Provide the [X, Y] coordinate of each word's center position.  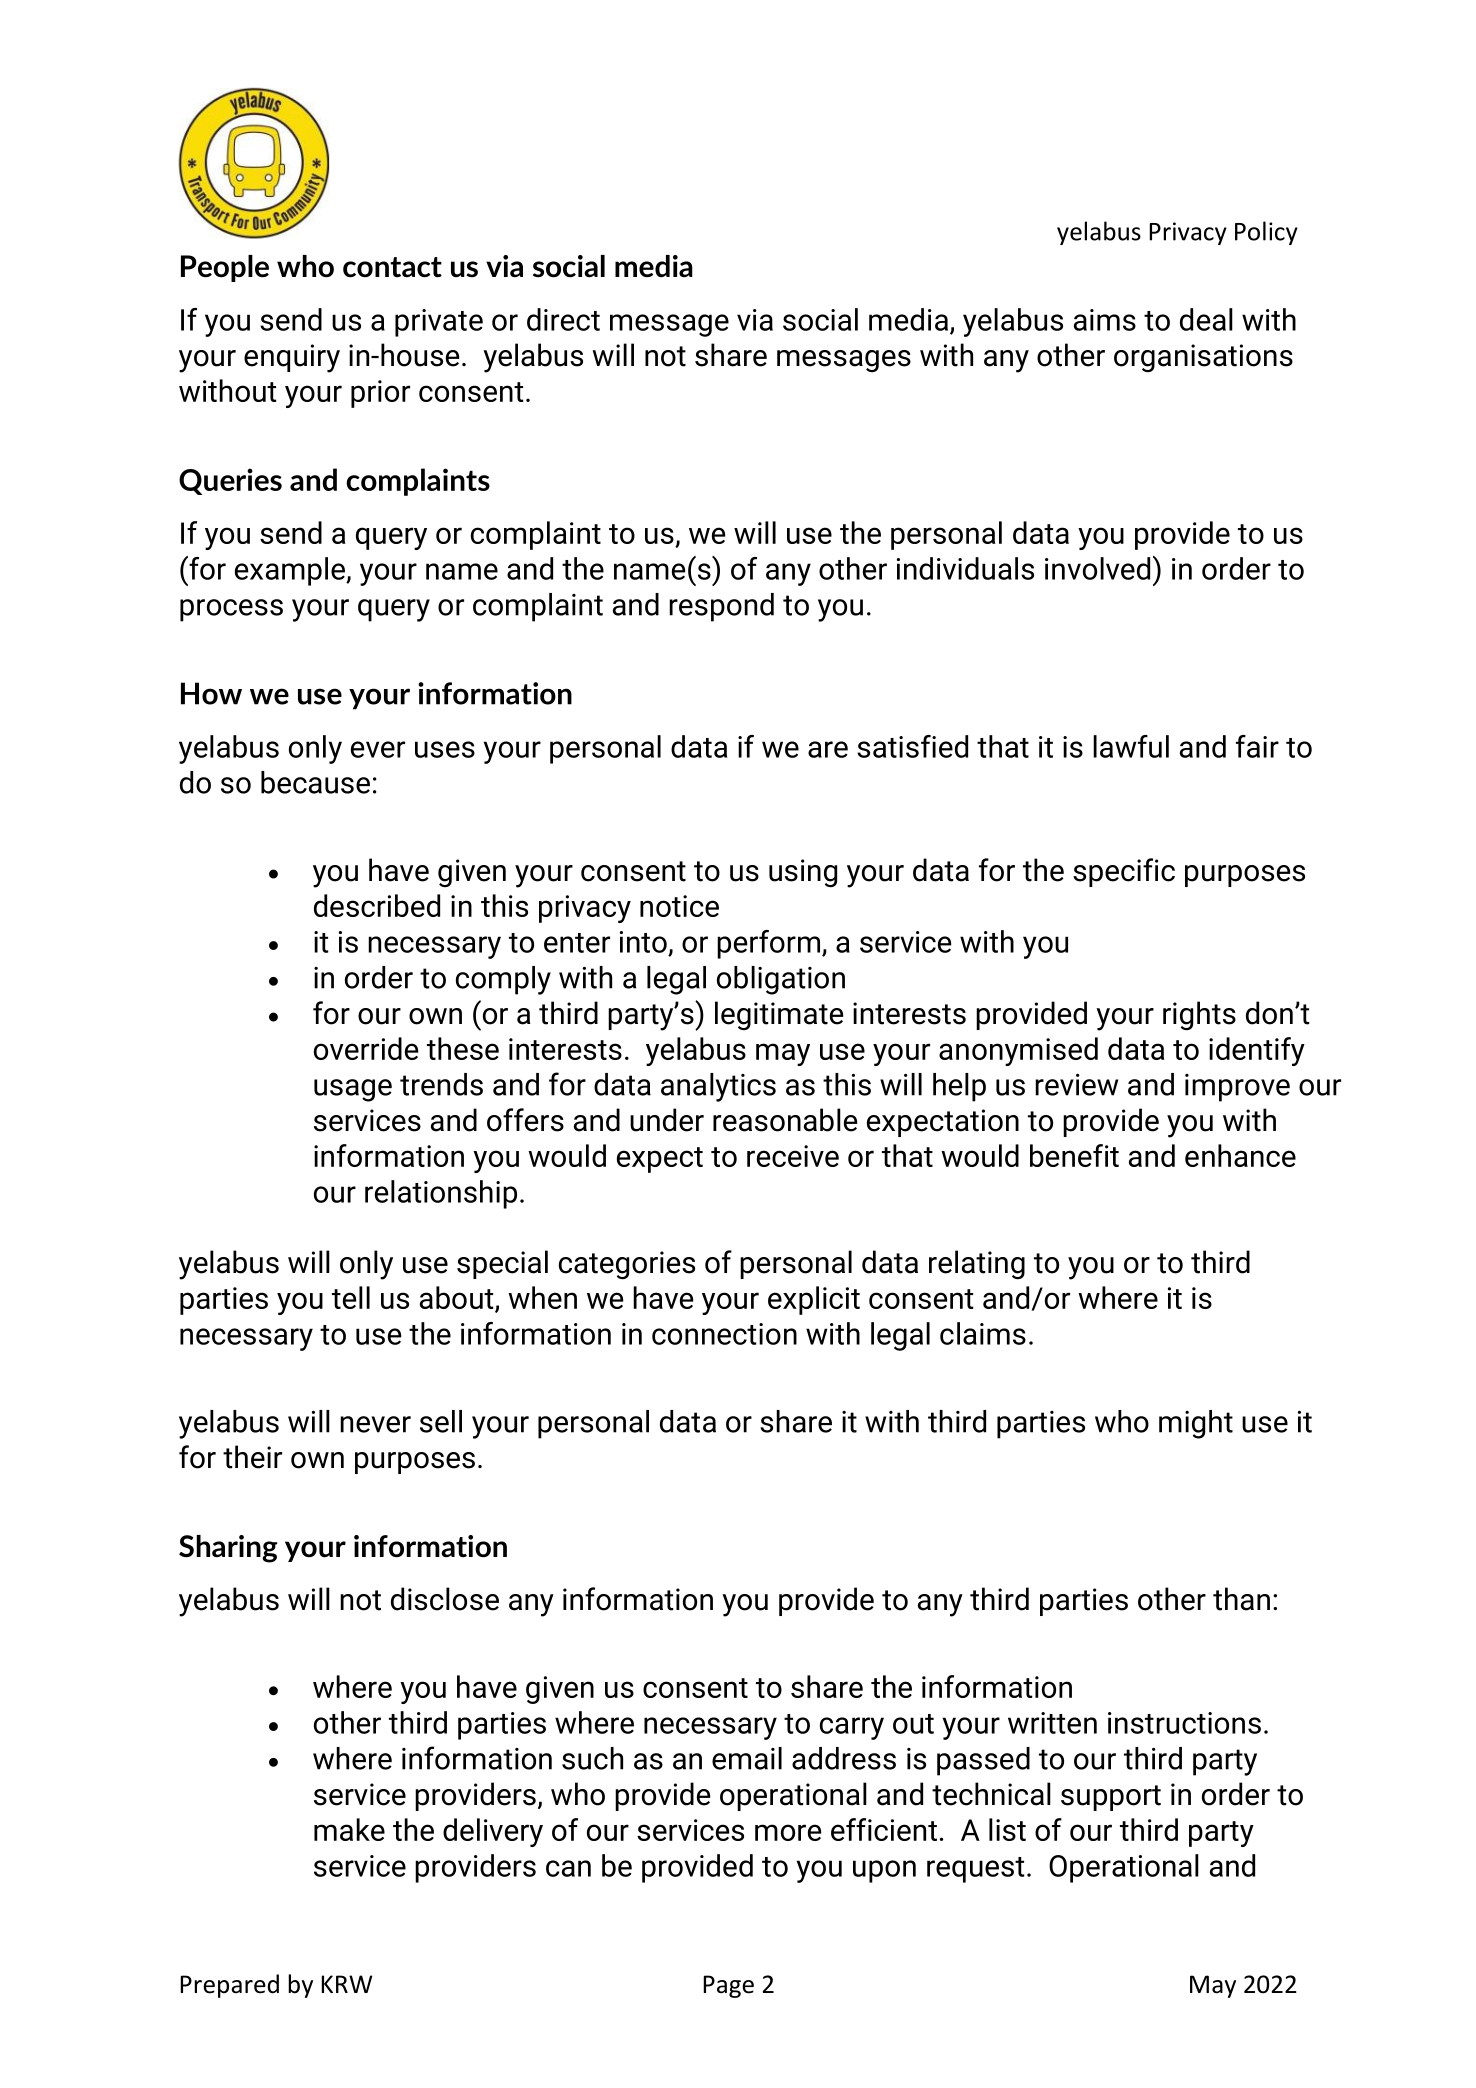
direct [563, 319]
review [1076, 1085]
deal [1206, 319]
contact [392, 267]
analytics [718, 1087]
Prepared [229, 1986]
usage [353, 1090]
